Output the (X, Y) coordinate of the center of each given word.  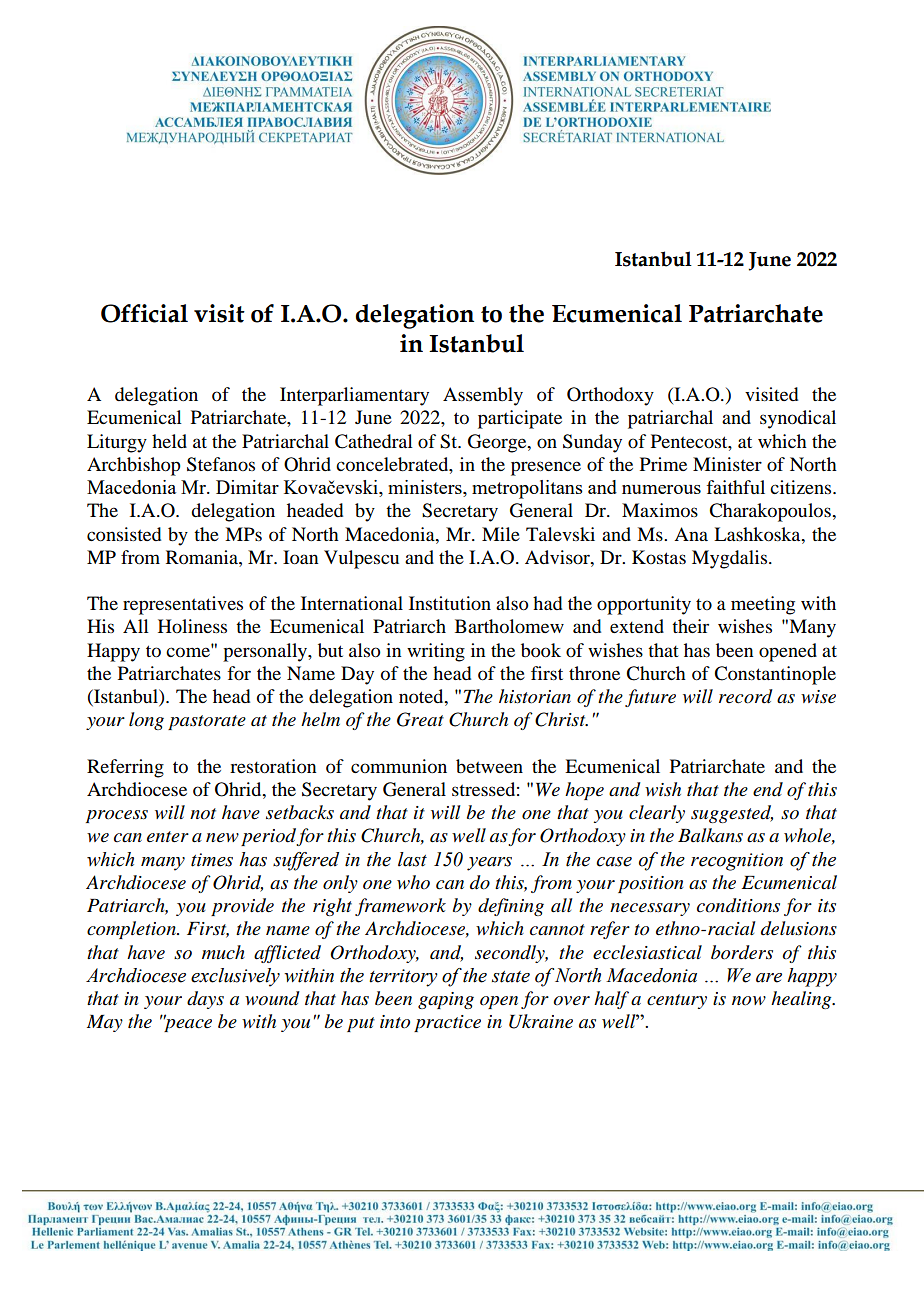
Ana (691, 534)
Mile (501, 534)
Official (144, 313)
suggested (732, 814)
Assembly (483, 396)
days (205, 1000)
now (749, 1001)
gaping (446, 1000)
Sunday (592, 443)
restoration (273, 766)
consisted (124, 534)
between (489, 766)
